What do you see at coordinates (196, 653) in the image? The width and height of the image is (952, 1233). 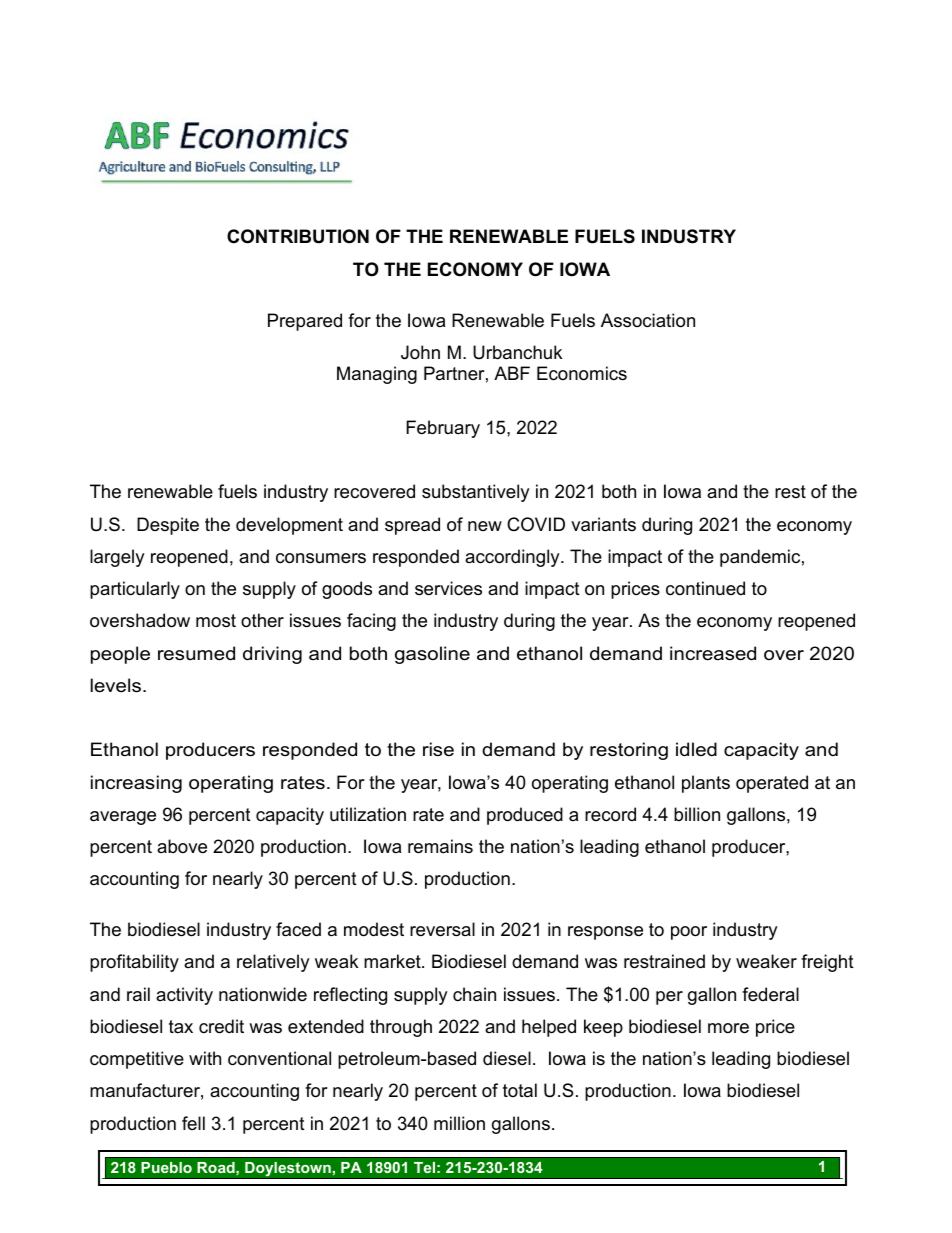 I see `resumed` at bounding box center [196, 653].
